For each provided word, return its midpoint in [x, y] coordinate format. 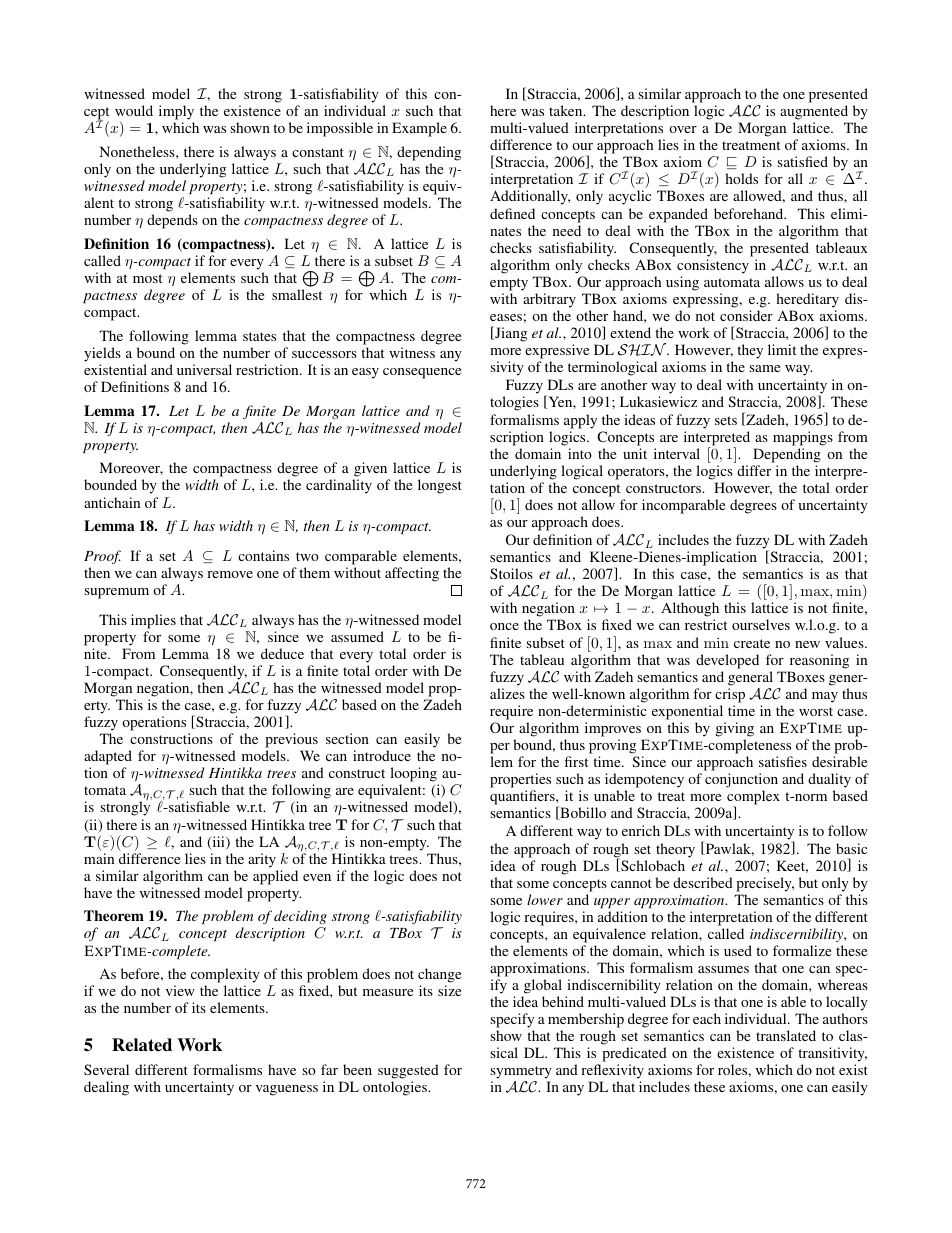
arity [262, 860]
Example [419, 129]
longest [440, 486]
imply [176, 112]
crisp [730, 695]
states [259, 336]
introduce [382, 755]
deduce [282, 653]
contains [263, 555]
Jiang [510, 334]
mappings [803, 438]
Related [142, 1045]
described [703, 882]
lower [545, 899]
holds [741, 178]
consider [746, 315]
